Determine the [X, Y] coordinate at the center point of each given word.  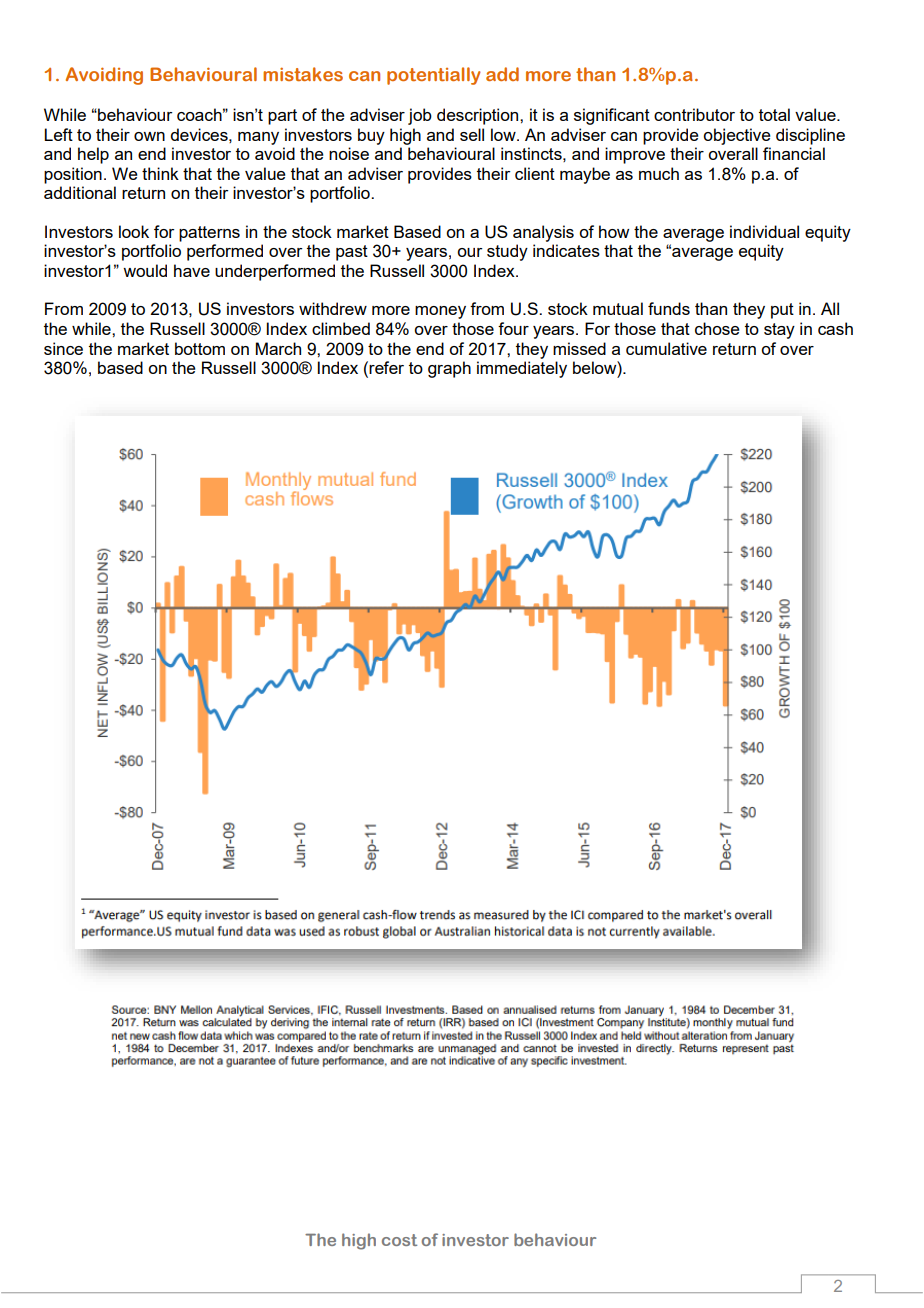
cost [399, 1240]
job [420, 116]
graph [449, 369]
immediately [522, 369]
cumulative [666, 348]
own [149, 136]
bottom [200, 348]
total [774, 114]
